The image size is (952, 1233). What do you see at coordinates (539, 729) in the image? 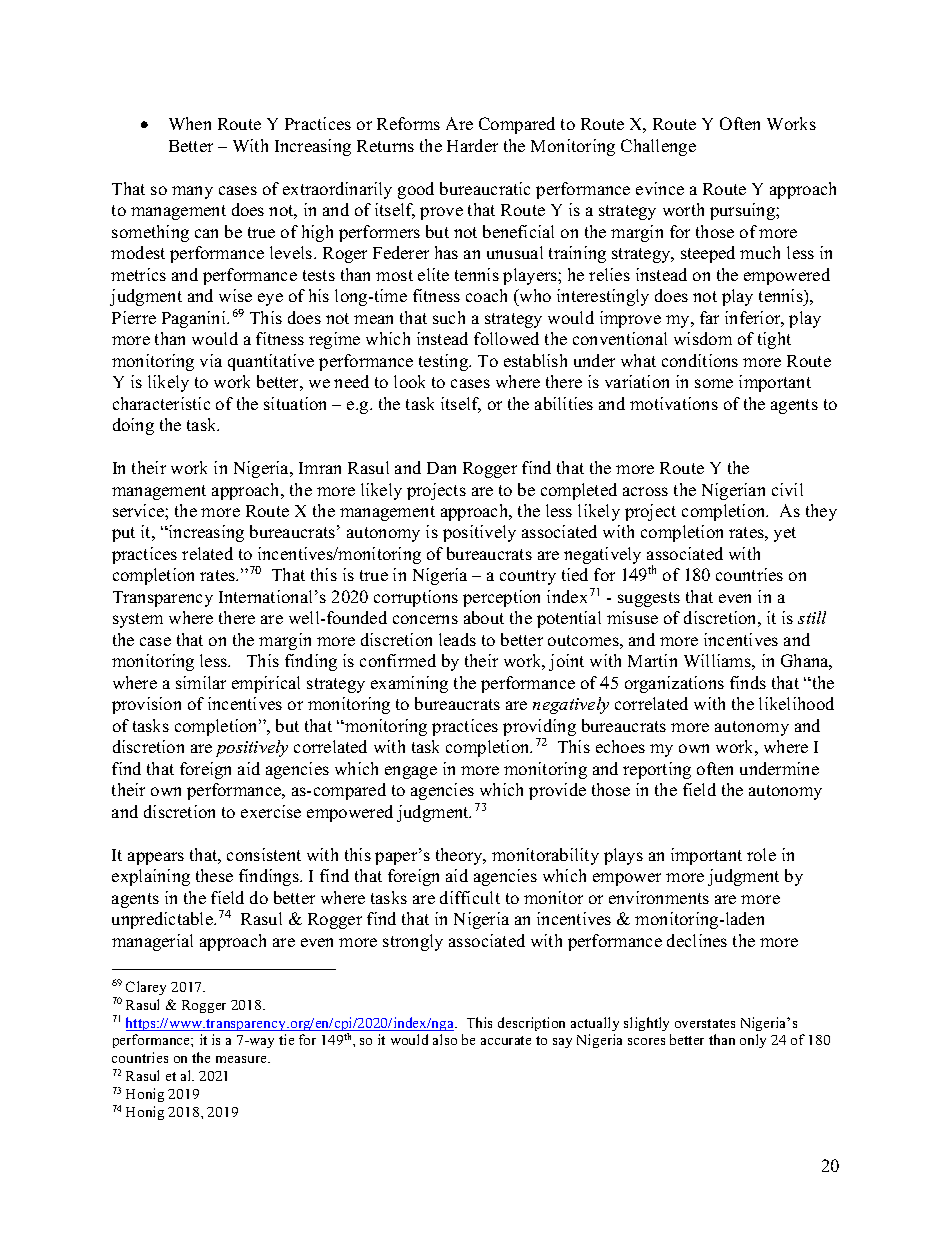
I see `providing` at bounding box center [539, 729].
